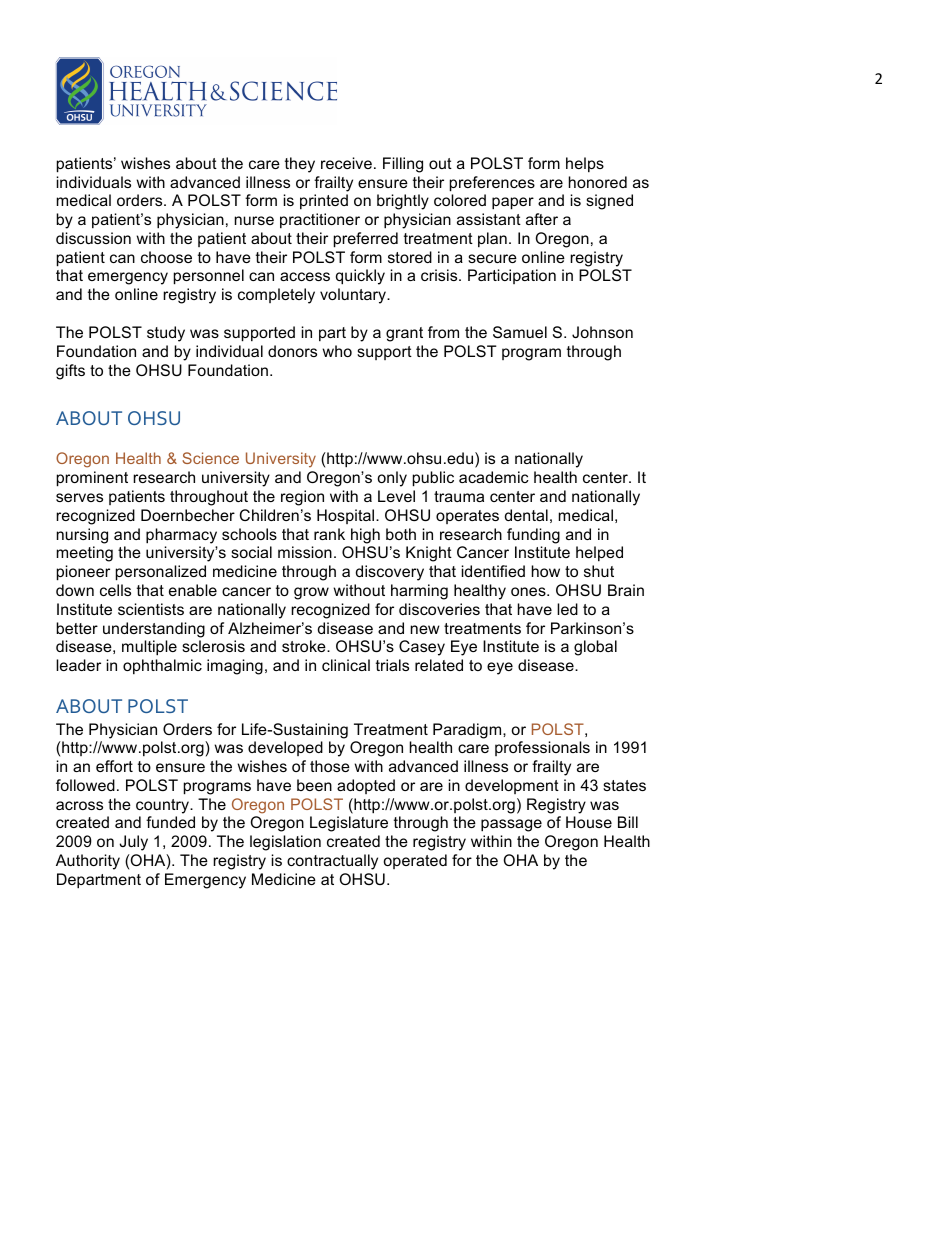 The height and width of the screenshot is (1233, 952). Describe the element at coordinates (93, 238) in the screenshot. I see `discussion` at that location.
